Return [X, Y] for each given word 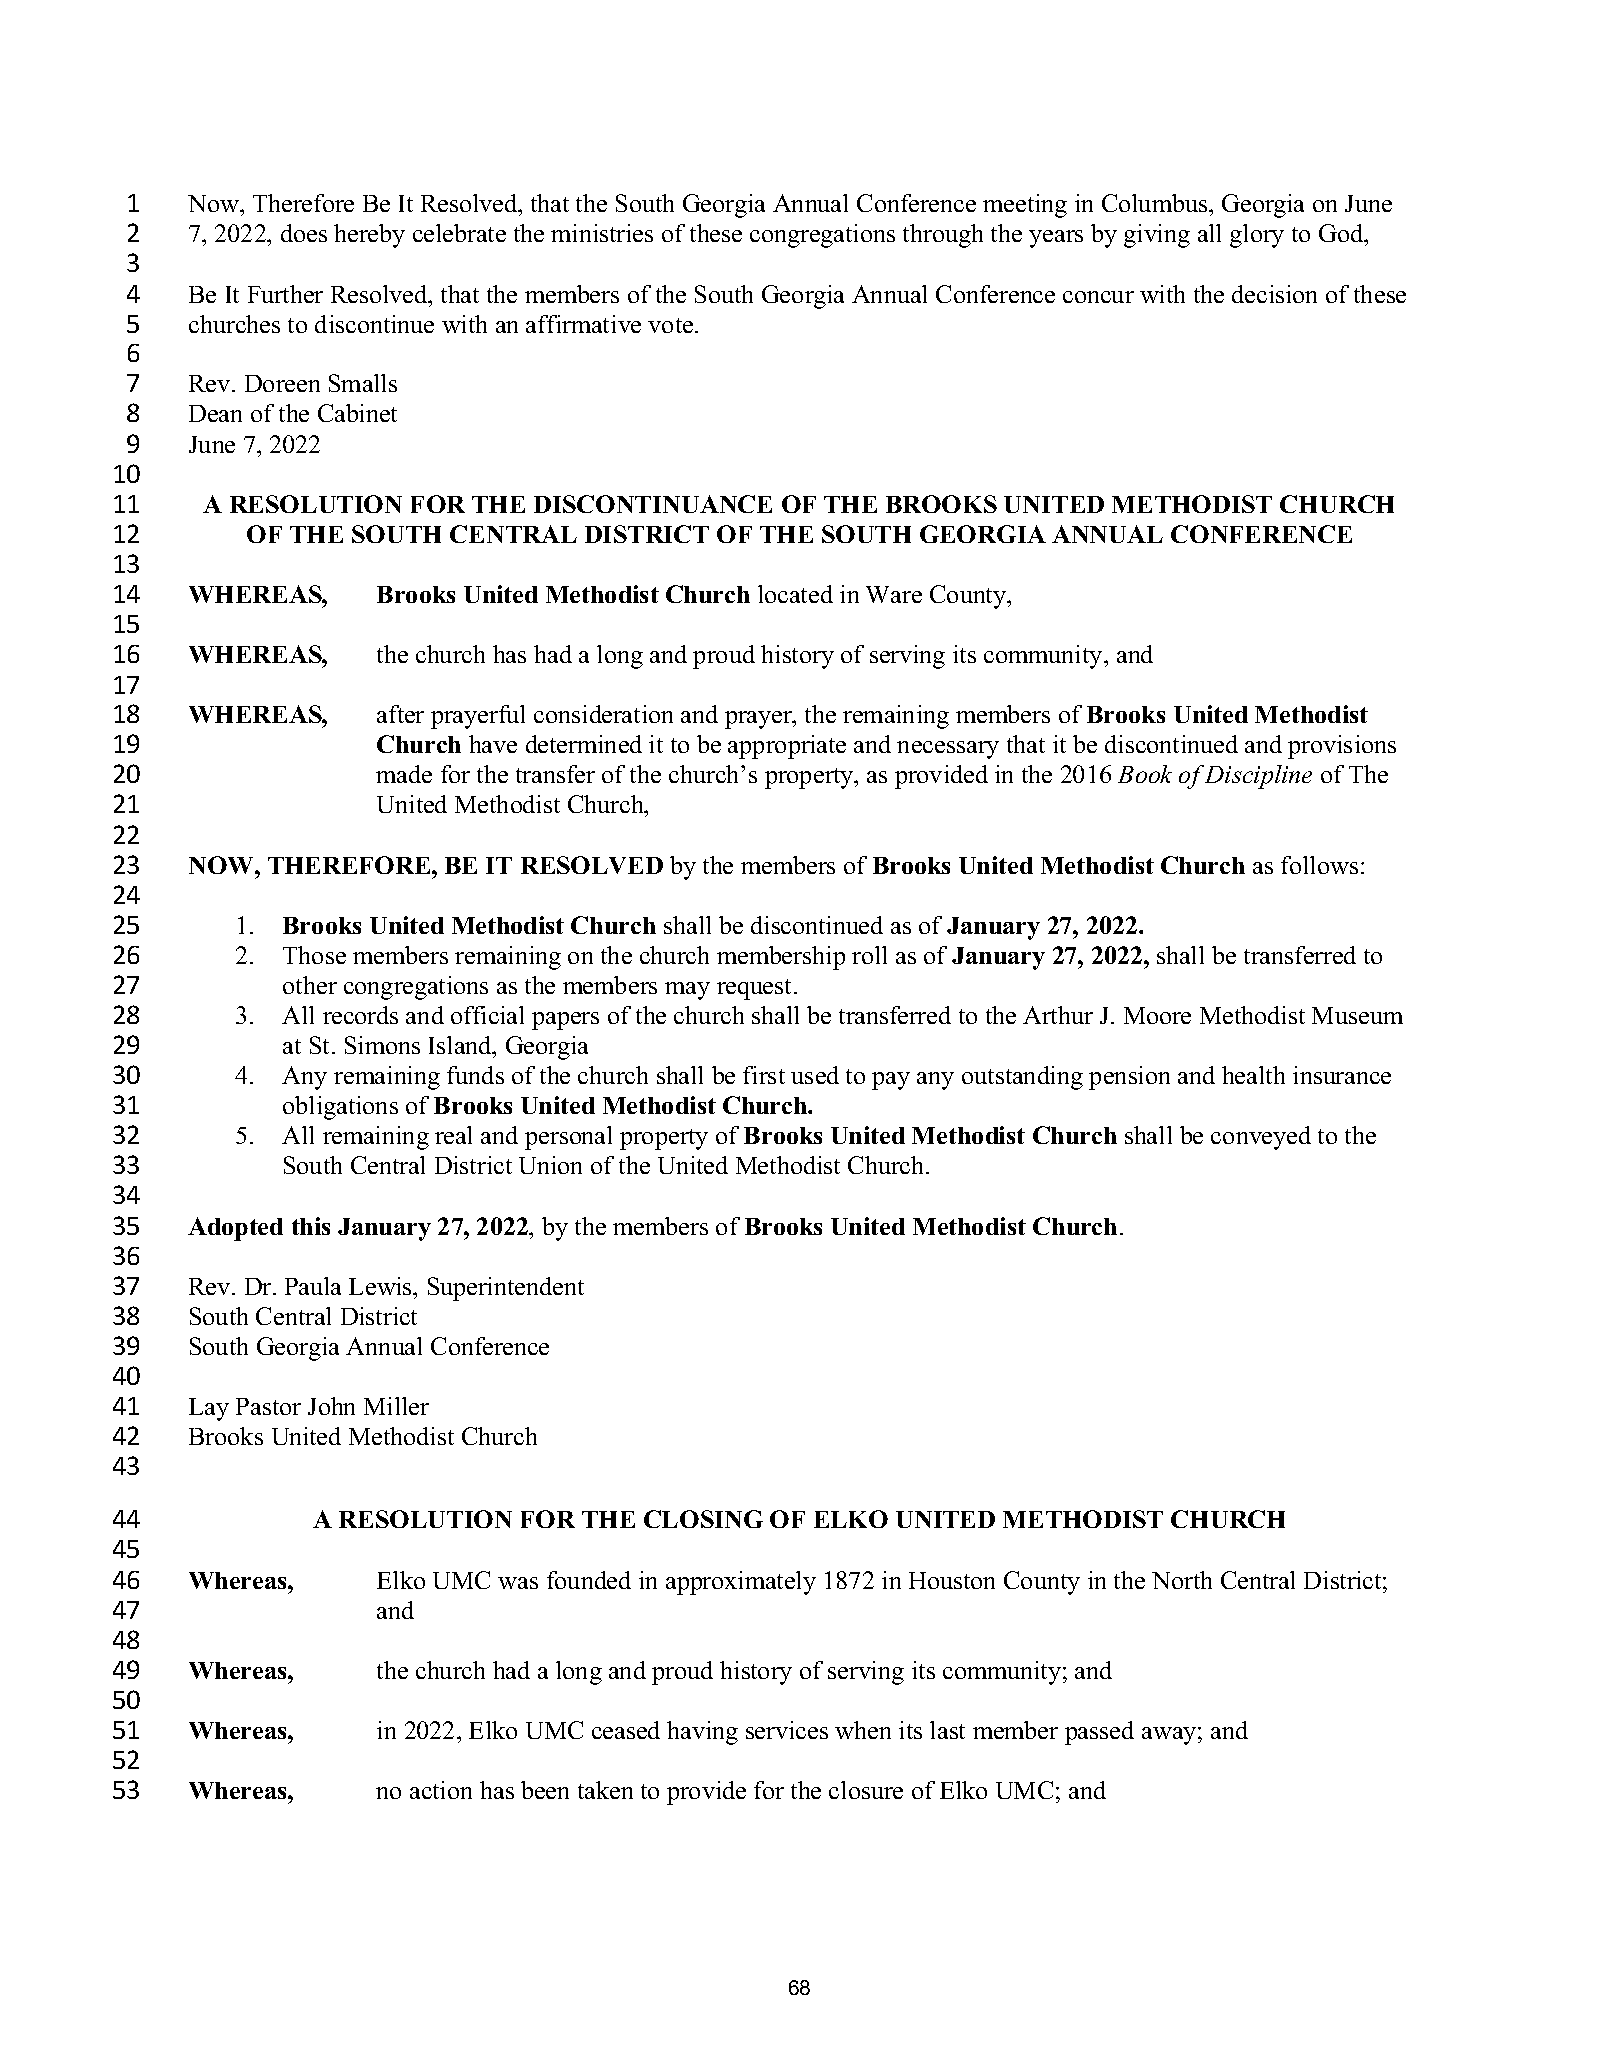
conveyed [1261, 1138]
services [787, 1730]
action [441, 1790]
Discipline [1258, 777]
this [311, 1226]
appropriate [787, 747]
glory [1257, 236]
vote [670, 325]
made [404, 774]
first [764, 1075]
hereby [369, 236]
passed [1099, 1733]
